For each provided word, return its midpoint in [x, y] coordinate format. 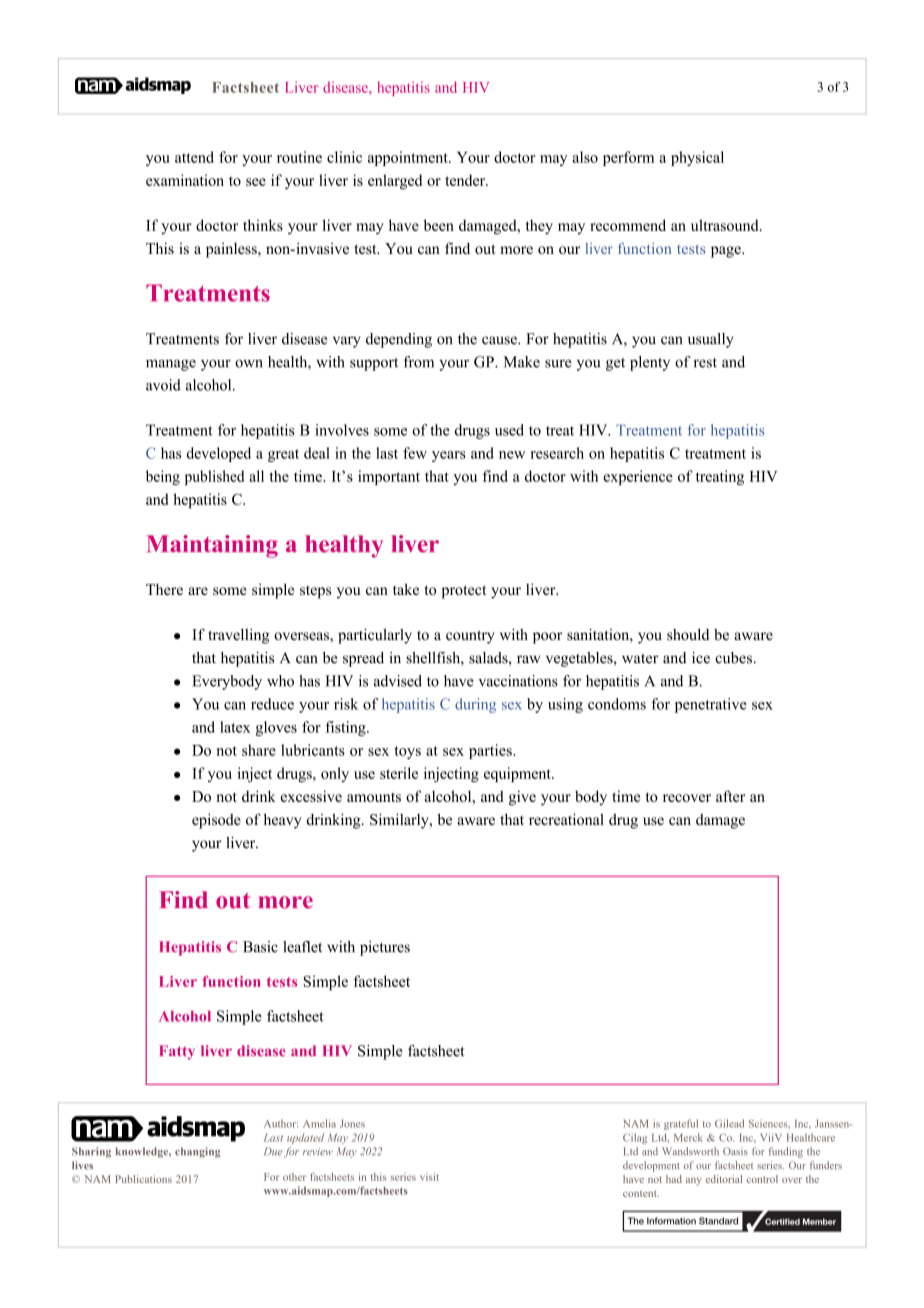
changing [197, 1152]
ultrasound [726, 225]
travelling [238, 636]
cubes [733, 658]
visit [429, 1177]
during [475, 705]
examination [185, 180]
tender [466, 180]
